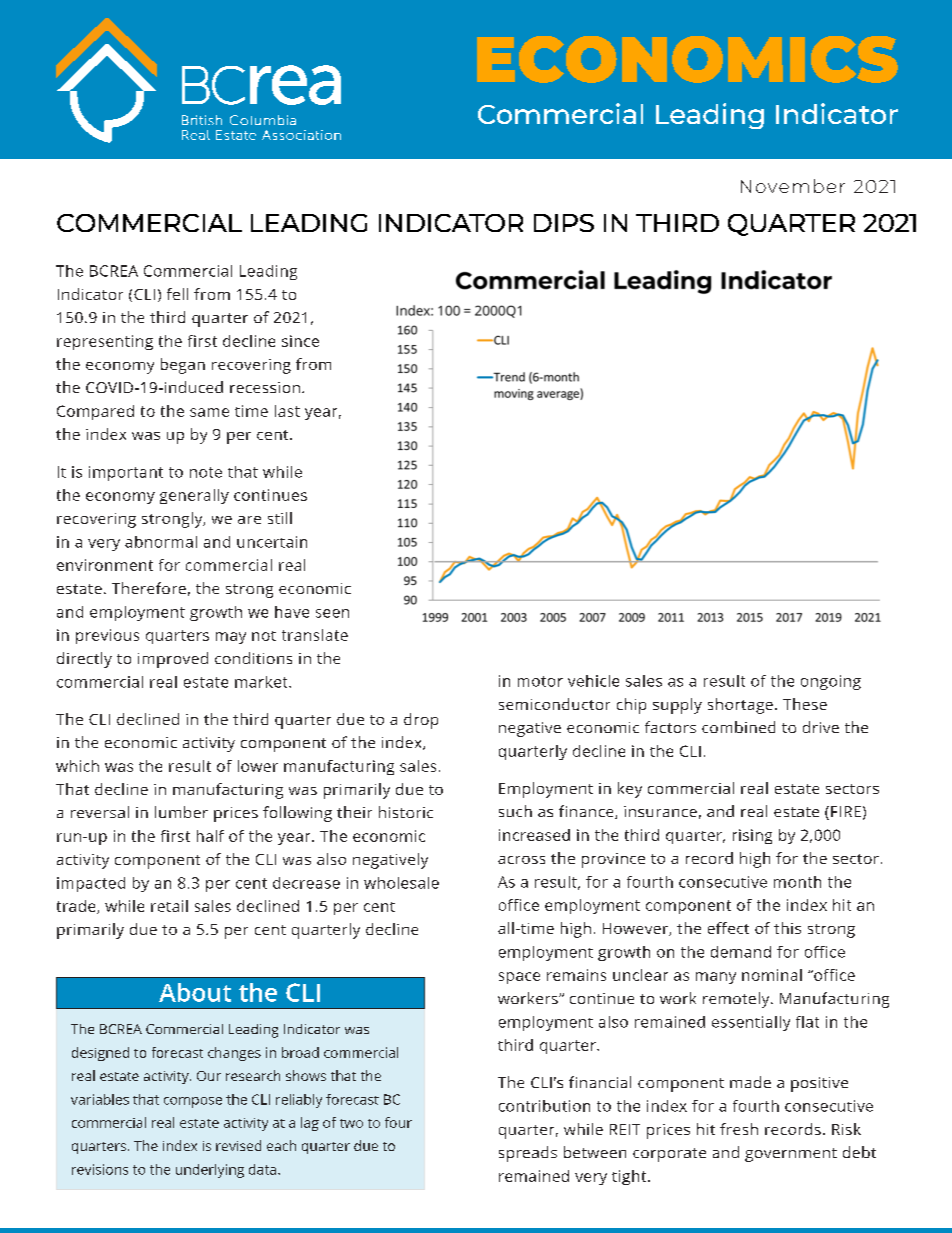 The width and height of the image is (952, 1233). Describe the element at coordinates (793, 186) in the image. I see `November` at that location.
